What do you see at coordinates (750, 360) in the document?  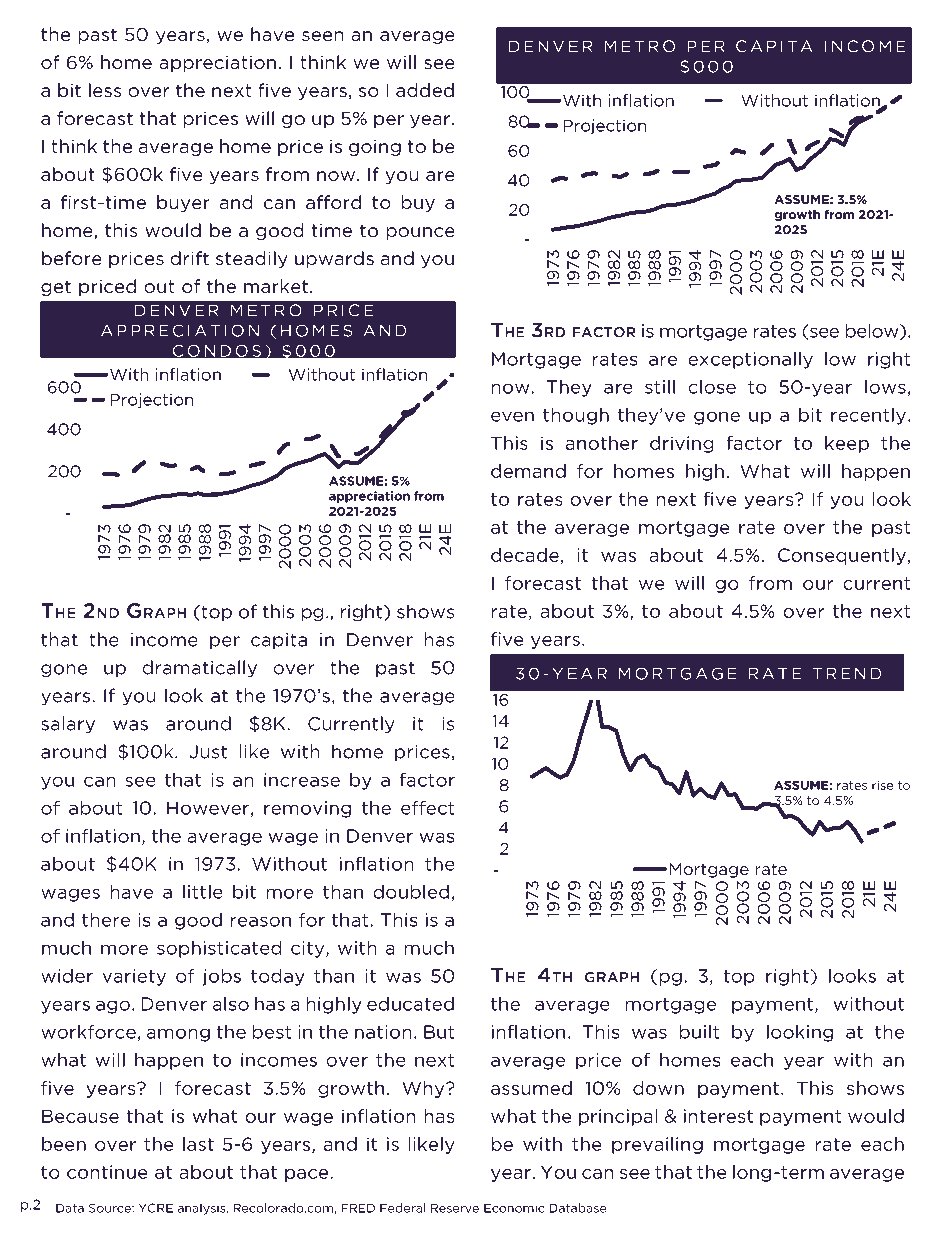 I see `exceptionally` at bounding box center [750, 360].
